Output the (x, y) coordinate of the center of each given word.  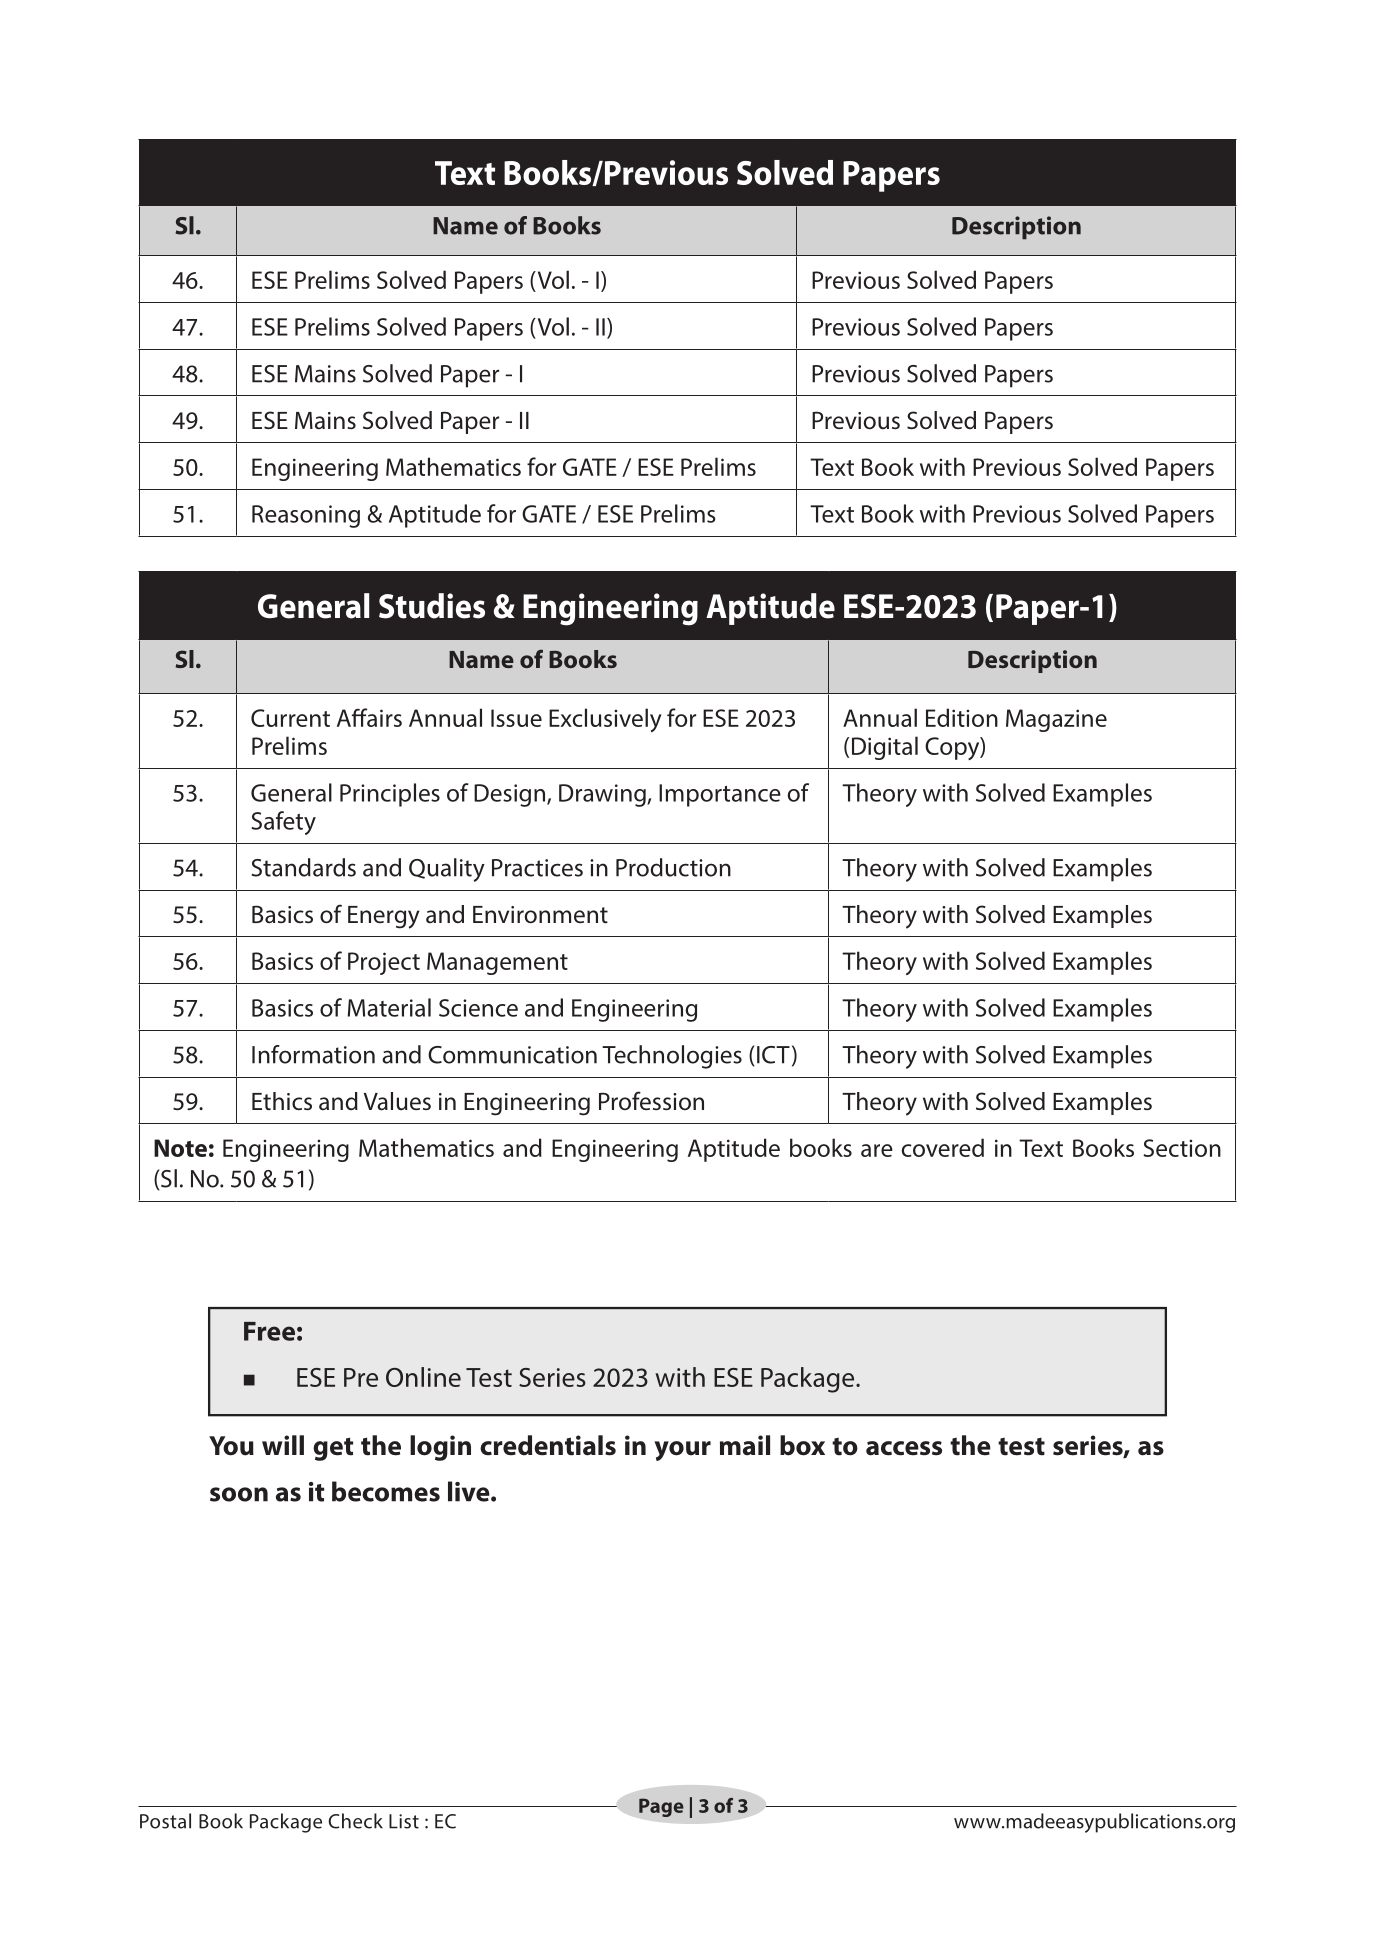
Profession (651, 1100)
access (904, 1448)
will (283, 1445)
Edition (962, 717)
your (682, 1451)
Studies (432, 606)
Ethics (282, 1101)
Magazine (1056, 720)
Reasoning (306, 516)
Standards (304, 867)
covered (942, 1147)
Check (355, 1821)
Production (673, 867)
